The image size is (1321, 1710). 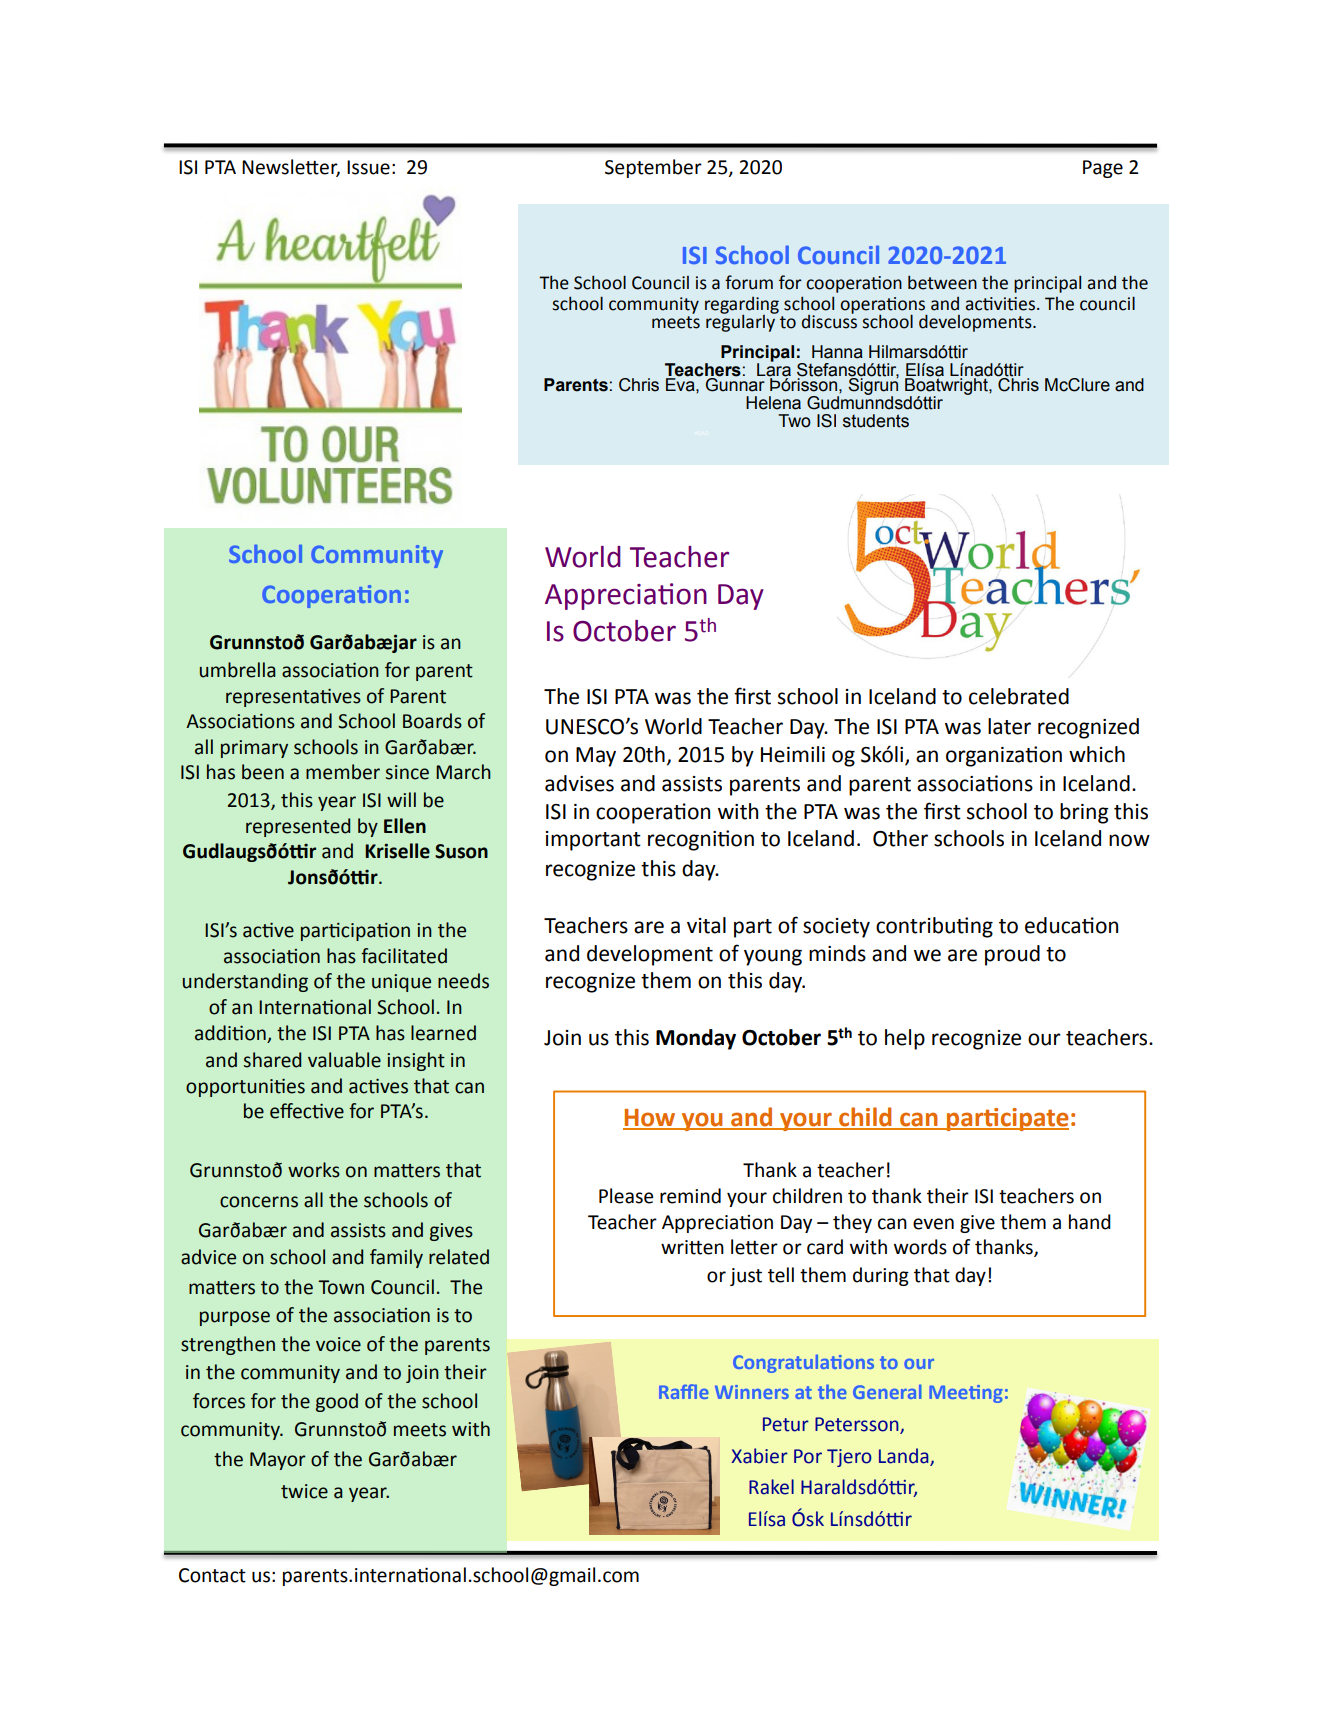 What do you see at coordinates (752, 1392) in the image?
I see `Winners` at bounding box center [752, 1392].
